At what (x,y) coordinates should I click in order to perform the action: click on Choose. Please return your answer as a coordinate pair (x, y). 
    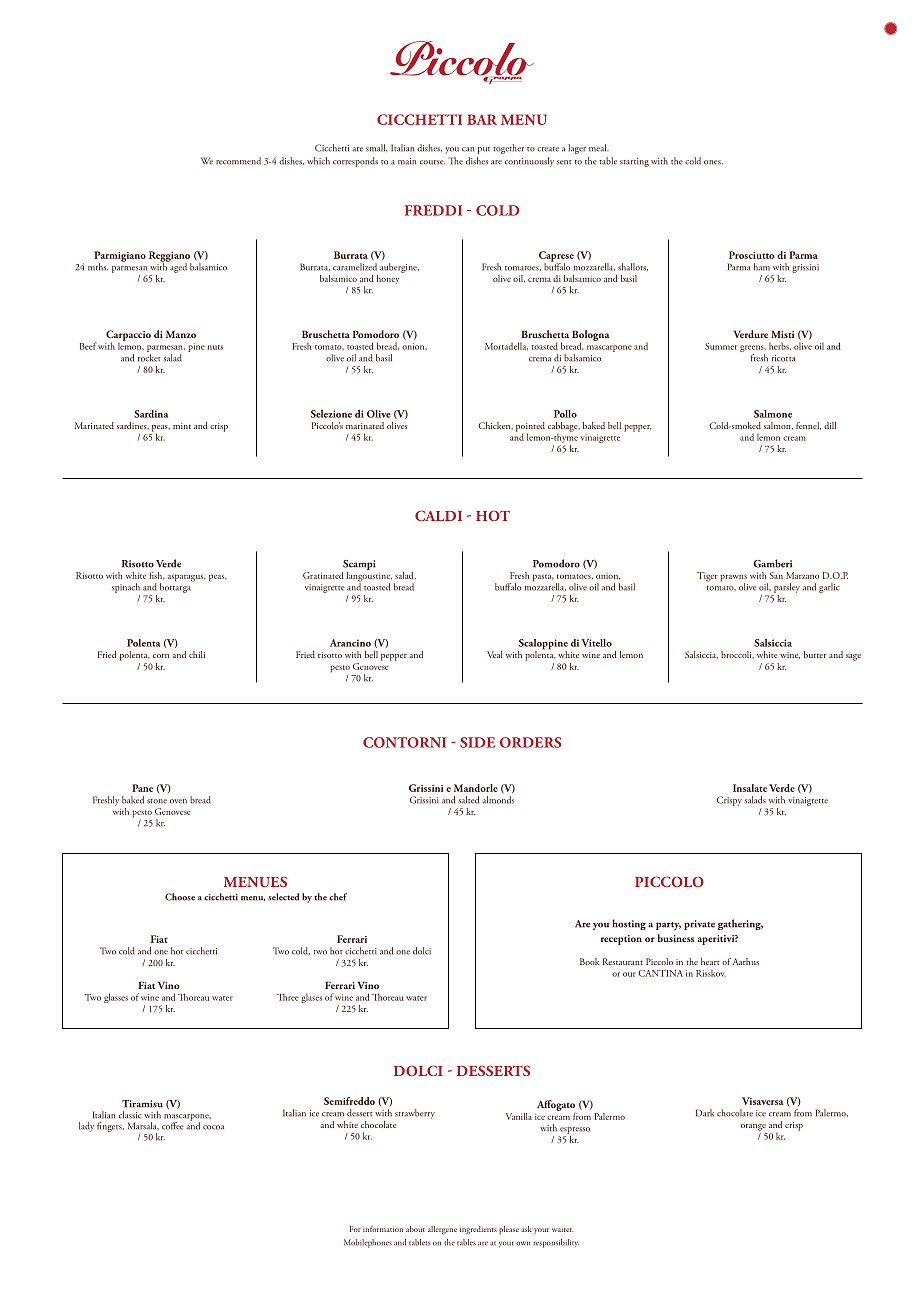
    Looking at the image, I should click on (180, 897).
